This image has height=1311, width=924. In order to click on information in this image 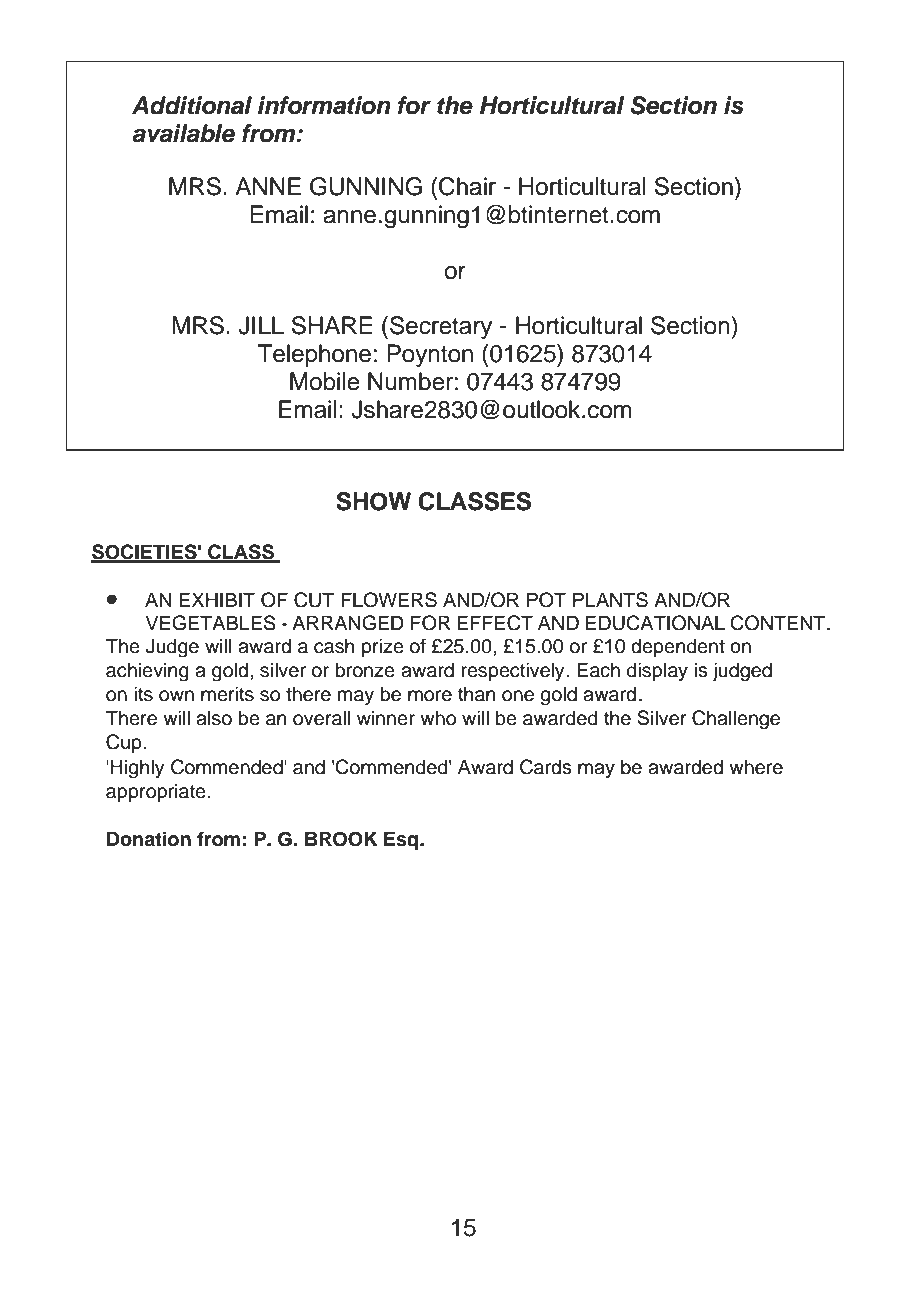, I will do `click(324, 105)`.
